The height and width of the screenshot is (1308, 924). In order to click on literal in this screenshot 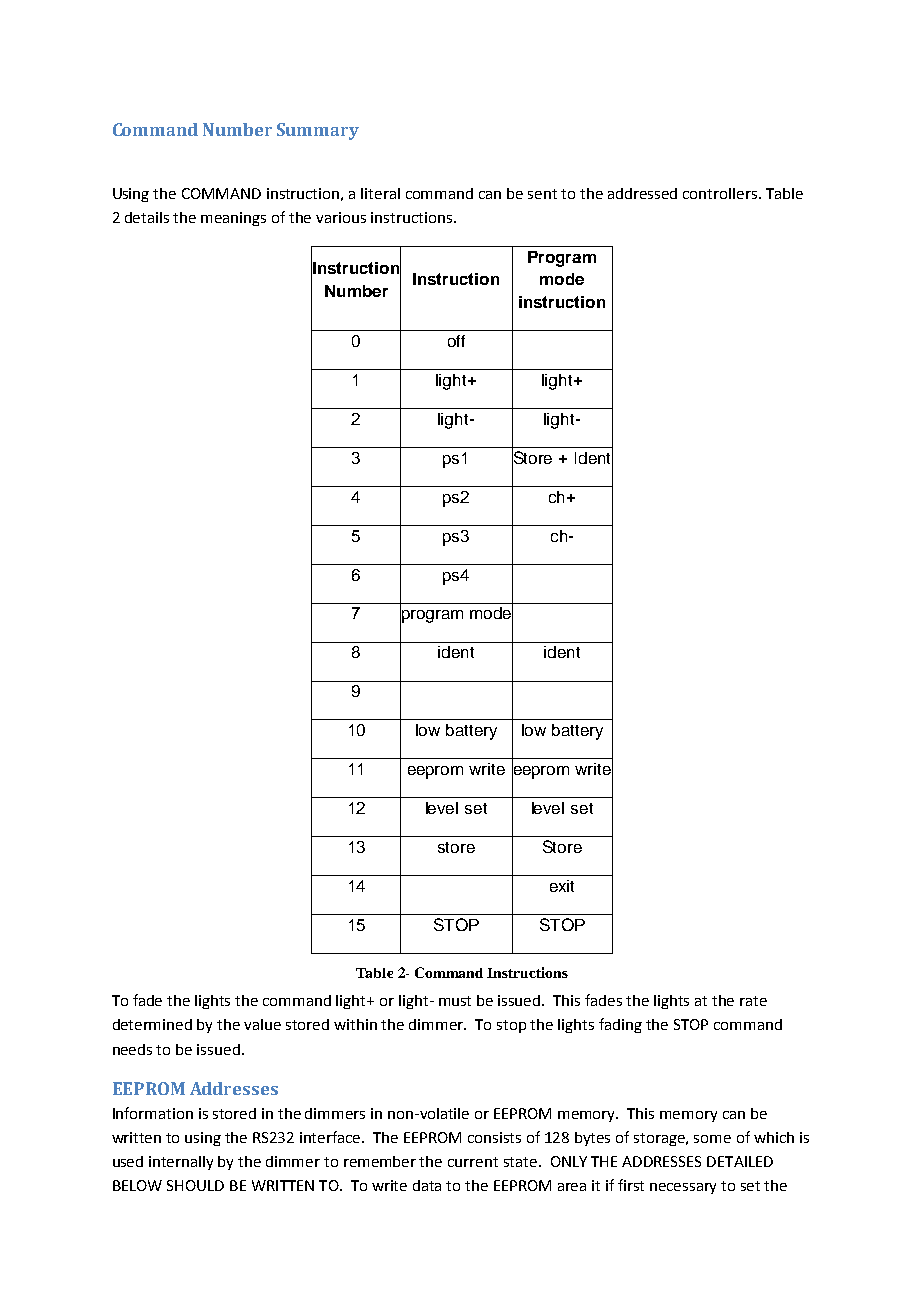, I will do `click(380, 193)`.
